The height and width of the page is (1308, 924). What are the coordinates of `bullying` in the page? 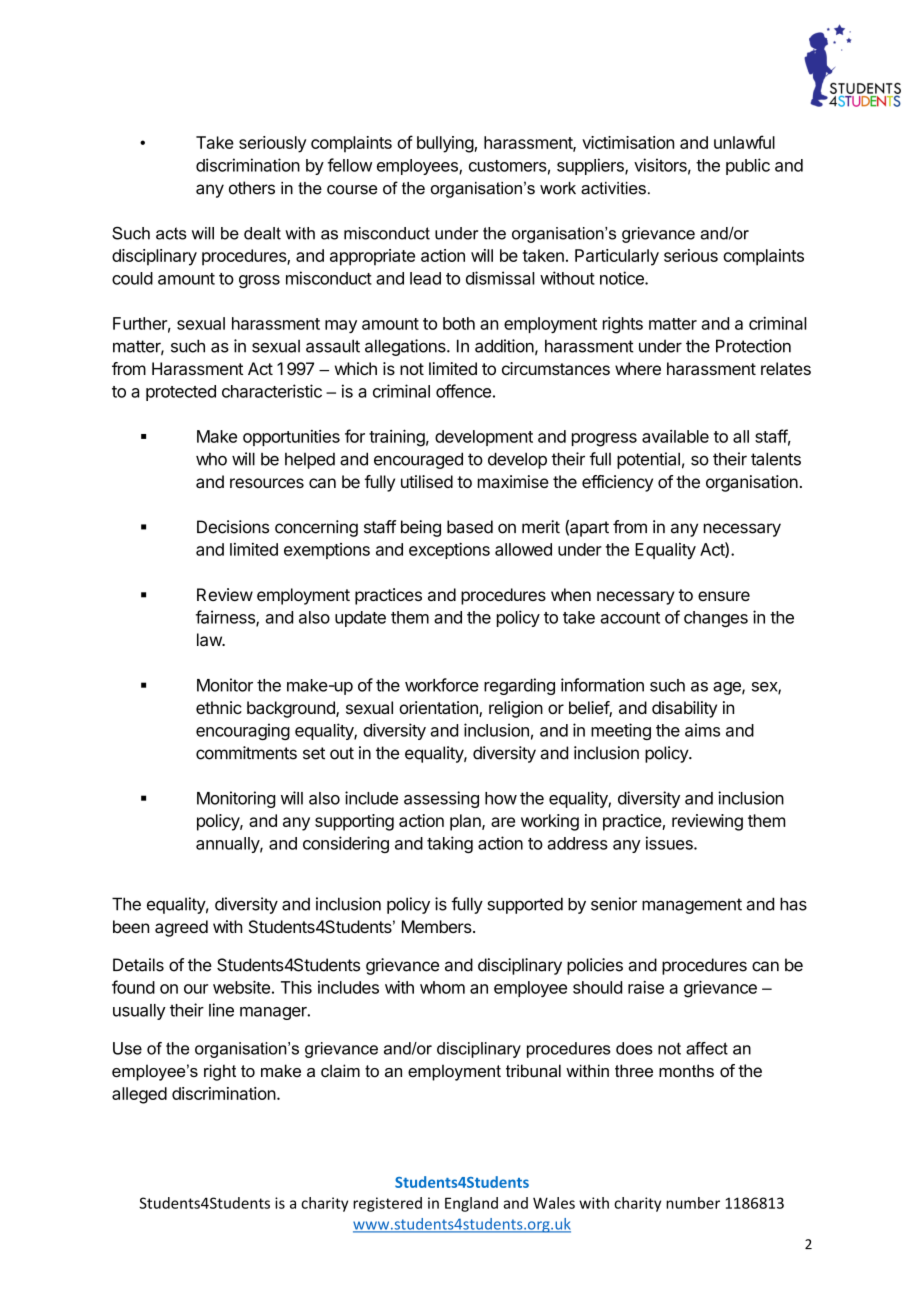 It's located at (445, 144).
